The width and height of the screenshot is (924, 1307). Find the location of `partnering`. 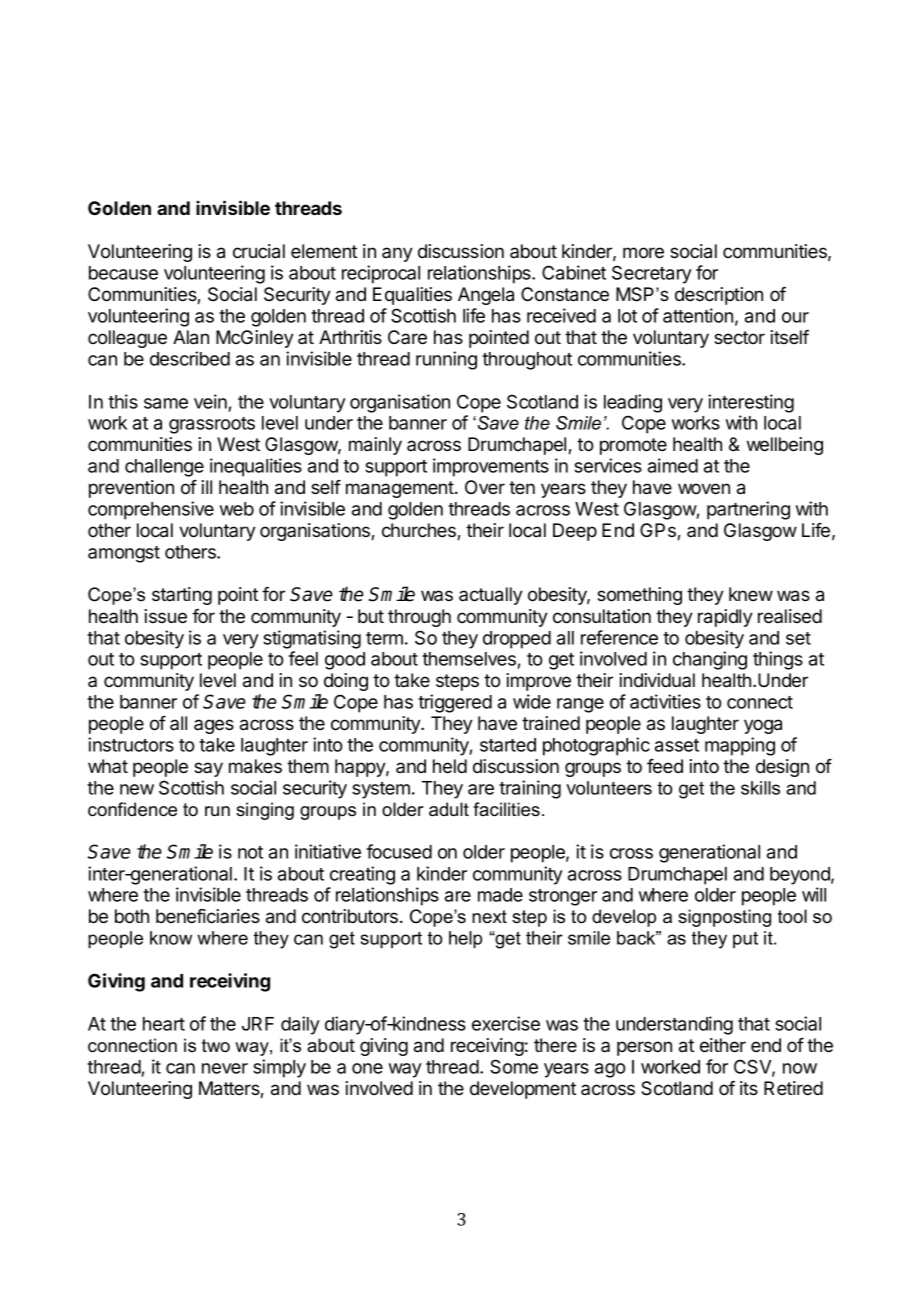

partnering is located at coordinates (748, 510).
